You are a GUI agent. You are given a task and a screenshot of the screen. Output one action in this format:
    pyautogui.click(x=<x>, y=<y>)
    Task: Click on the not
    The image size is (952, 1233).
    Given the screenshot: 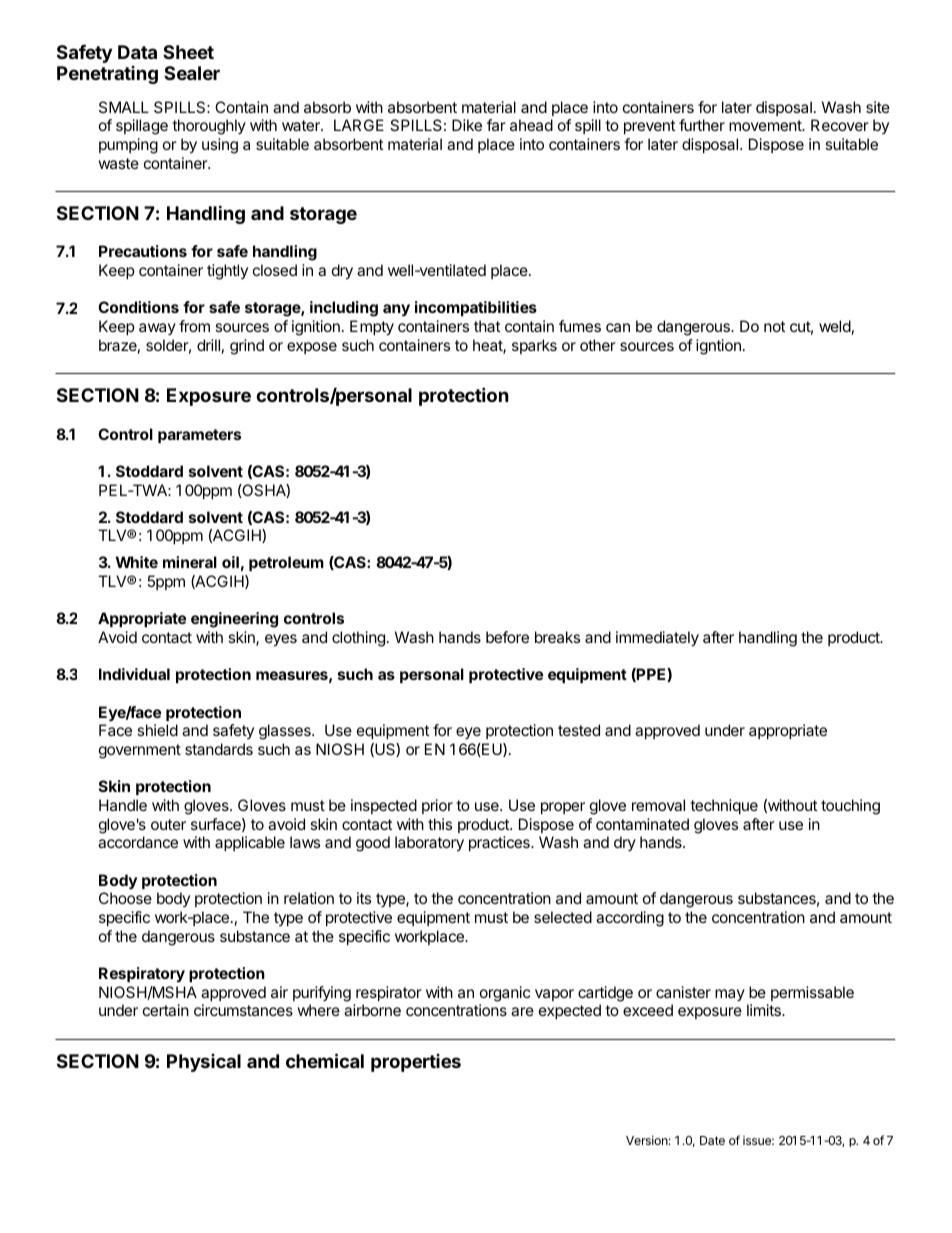 What is the action you would take?
    pyautogui.click(x=774, y=326)
